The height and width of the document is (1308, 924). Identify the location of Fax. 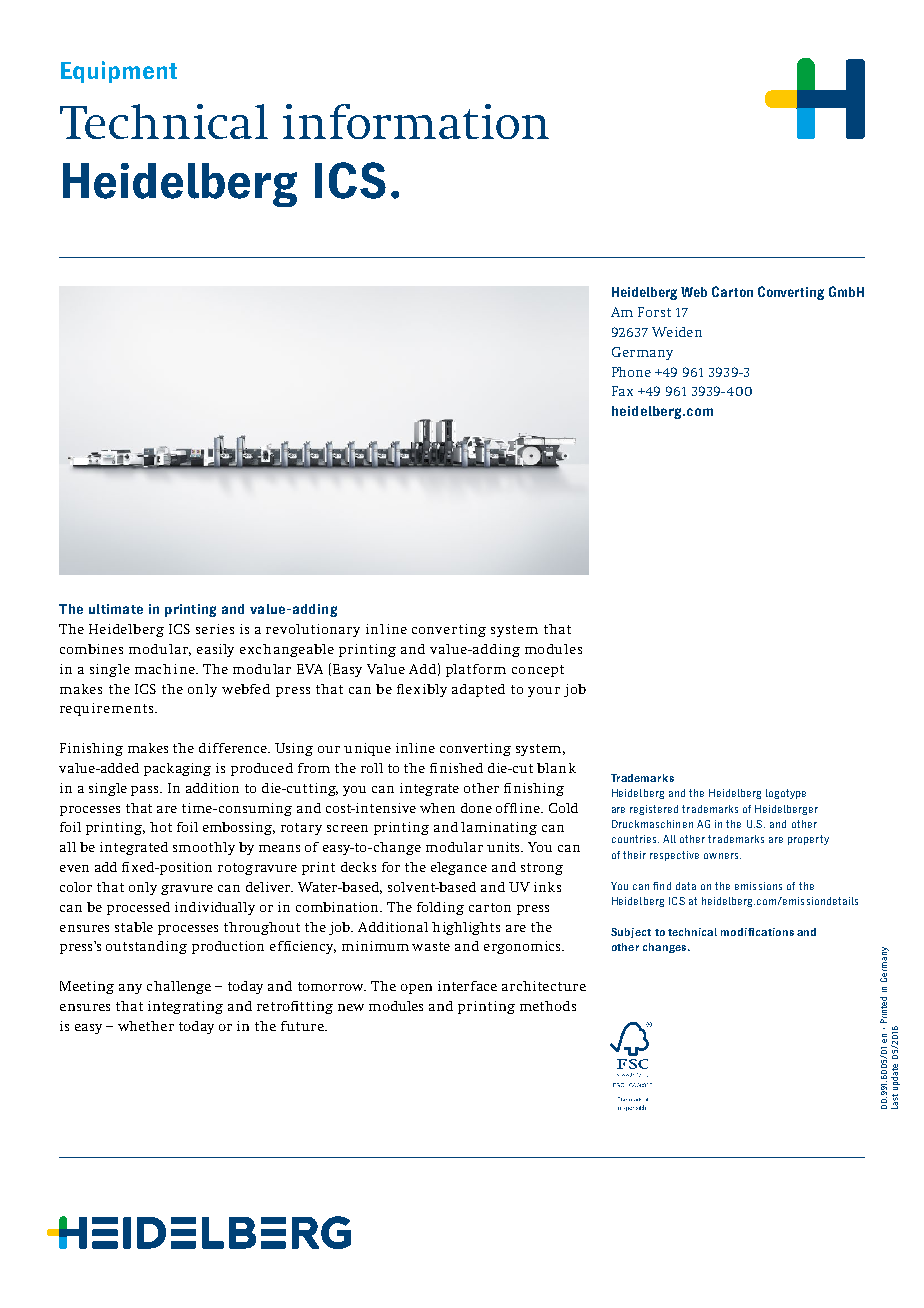
(622, 391).
